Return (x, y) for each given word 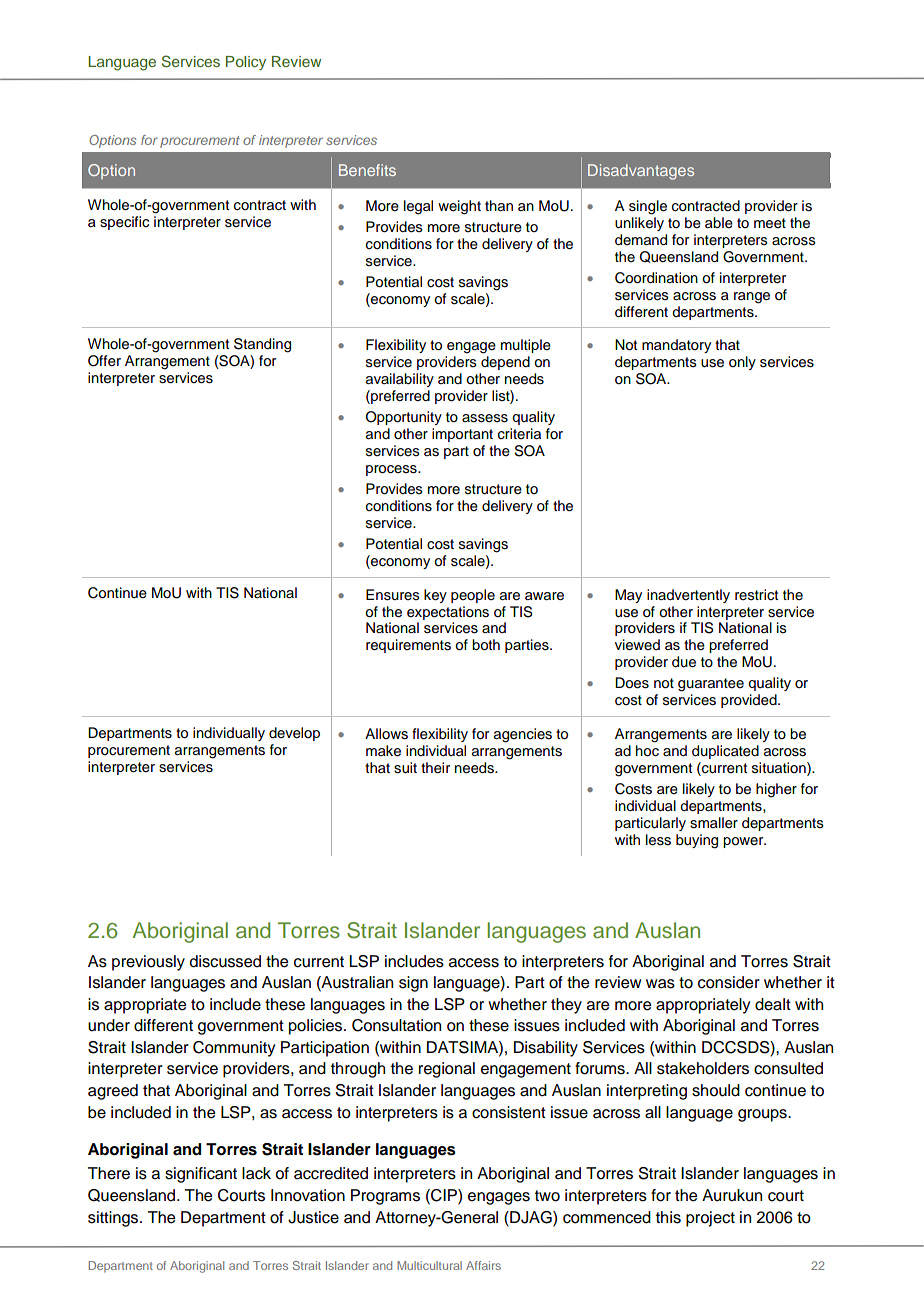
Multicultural (429, 1265)
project (710, 1219)
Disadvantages (641, 172)
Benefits (367, 170)
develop (294, 734)
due (684, 662)
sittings (114, 1219)
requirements (408, 646)
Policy (246, 63)
